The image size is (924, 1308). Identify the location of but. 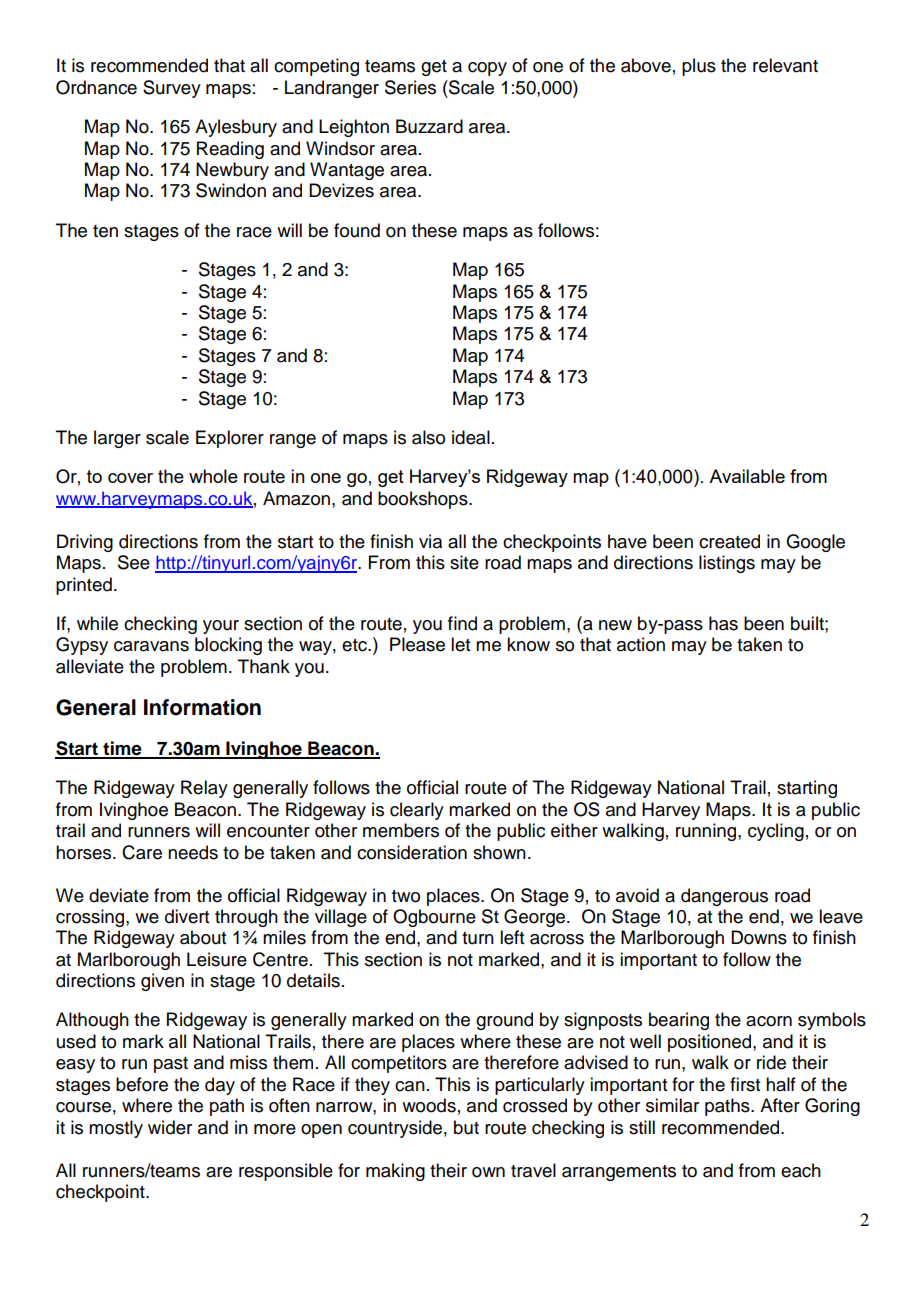
(466, 1127).
